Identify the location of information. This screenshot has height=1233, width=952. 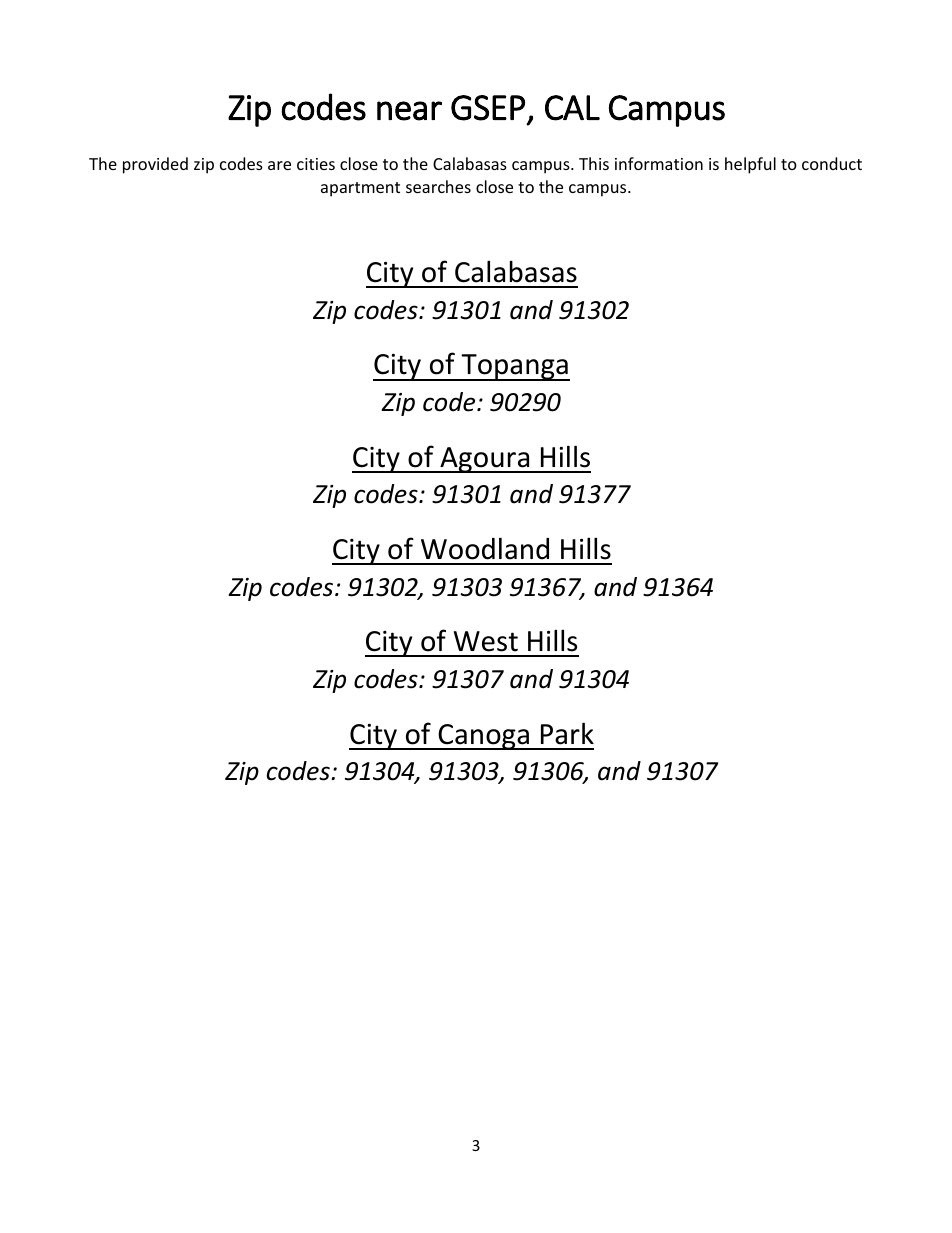
(659, 163).
